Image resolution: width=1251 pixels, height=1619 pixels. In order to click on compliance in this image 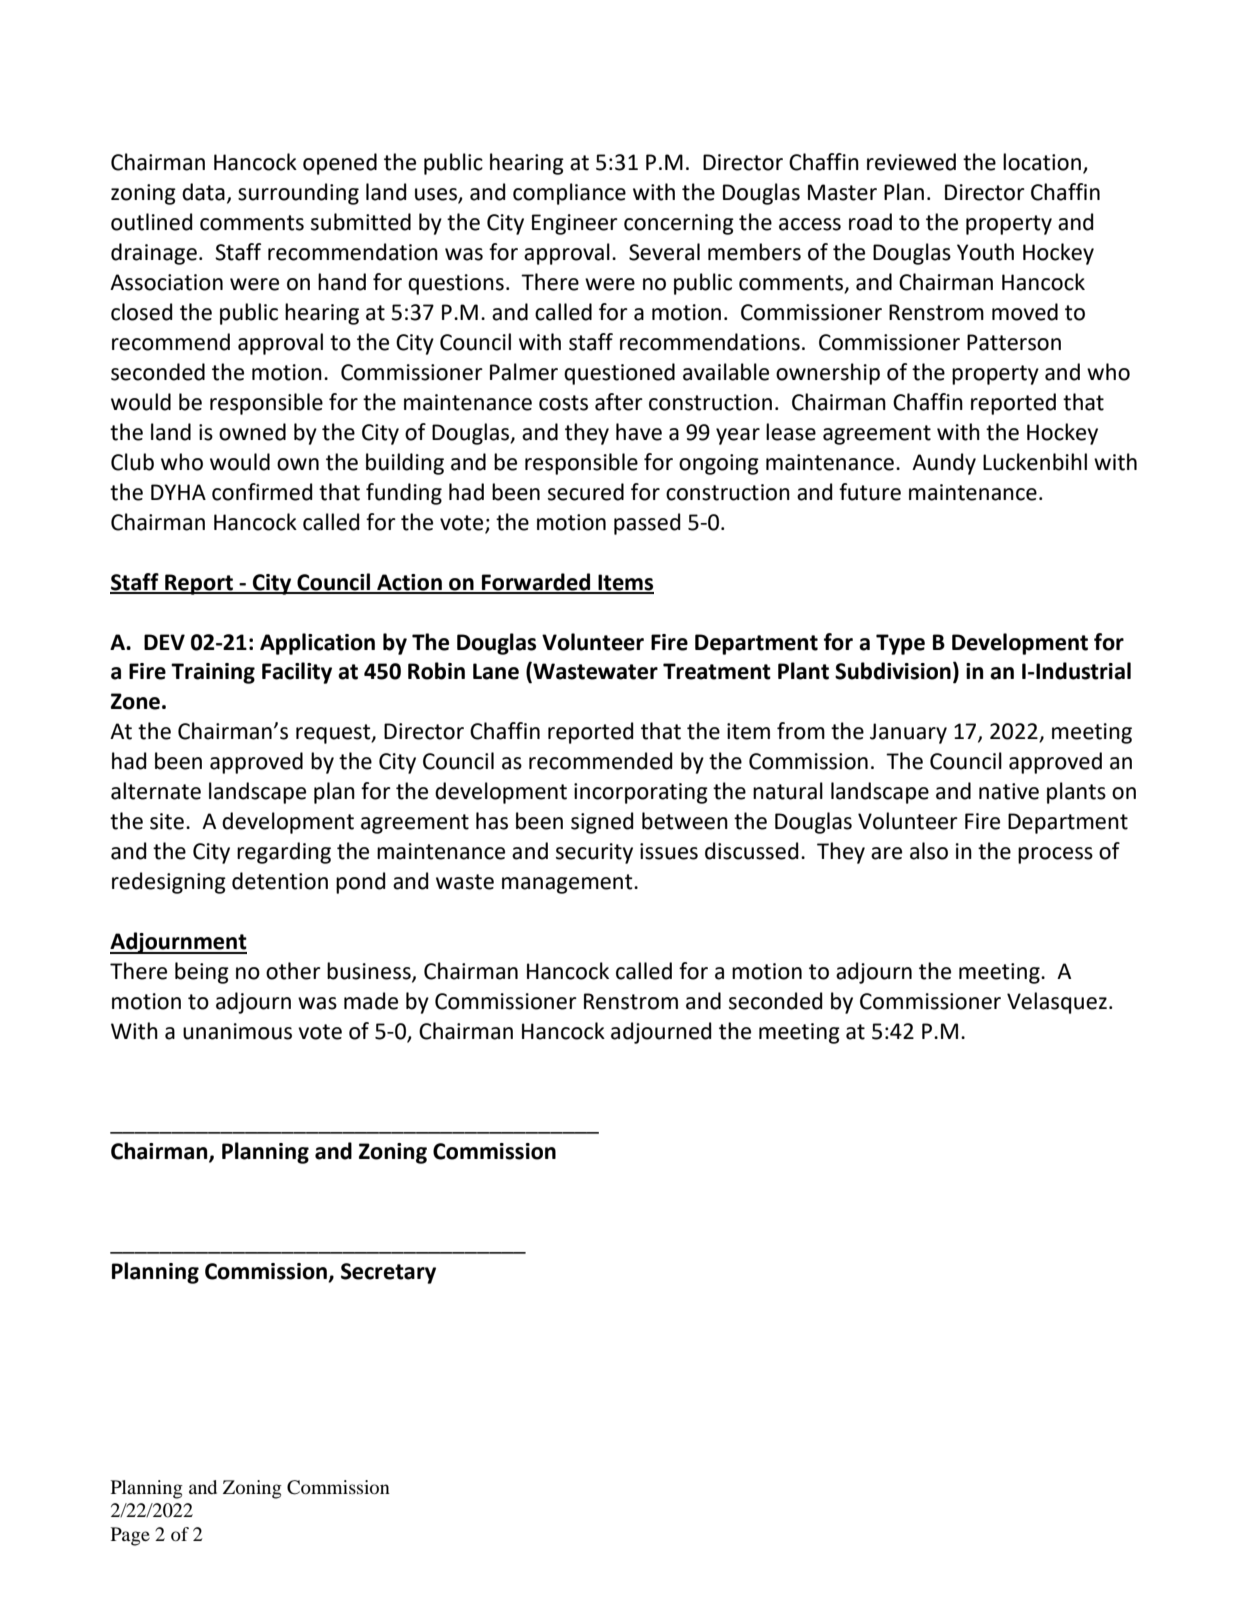, I will do `click(569, 194)`.
